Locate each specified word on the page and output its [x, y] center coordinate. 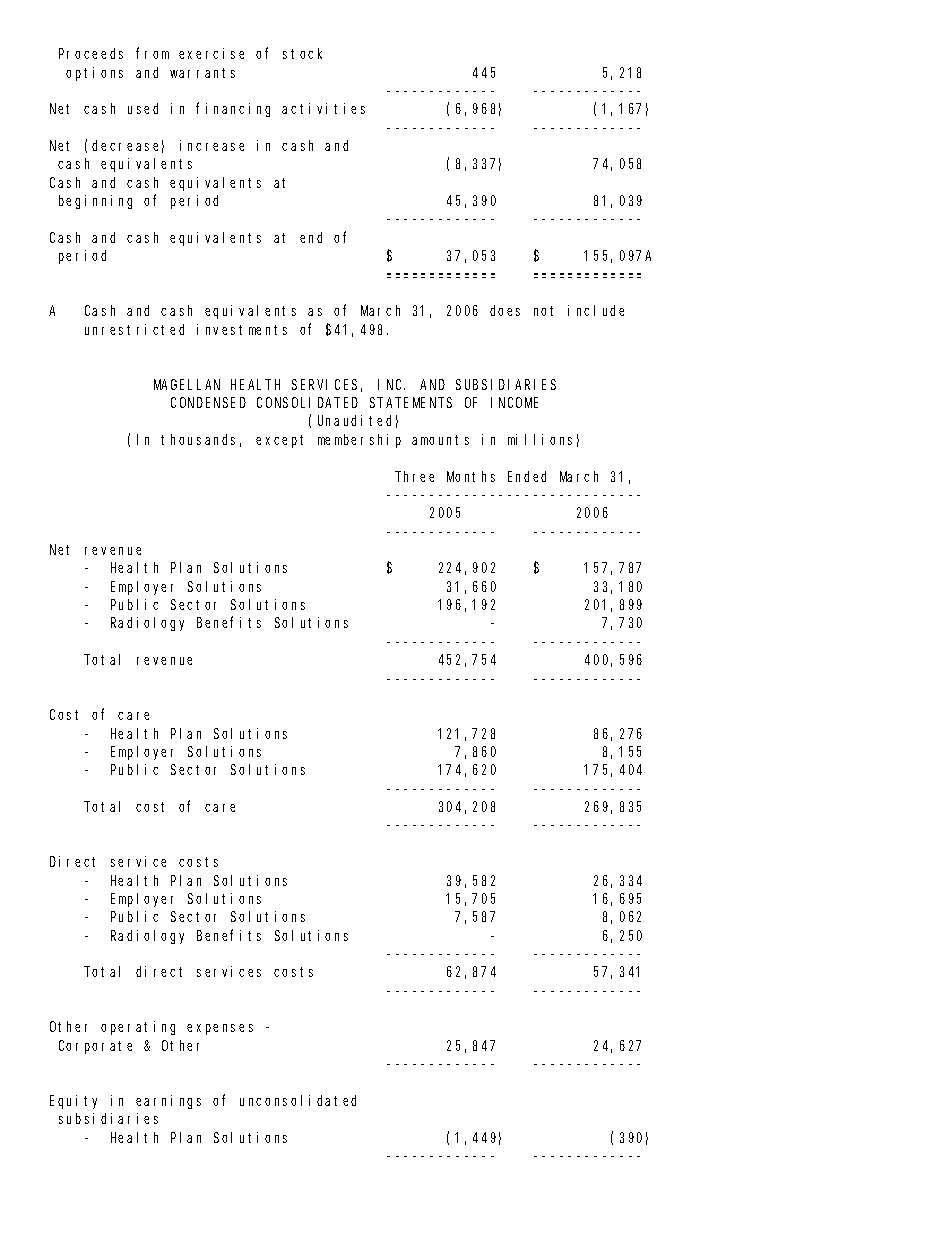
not [543, 311]
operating [138, 1028]
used [143, 108]
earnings [168, 1102]
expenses [220, 1029]
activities [323, 108]
